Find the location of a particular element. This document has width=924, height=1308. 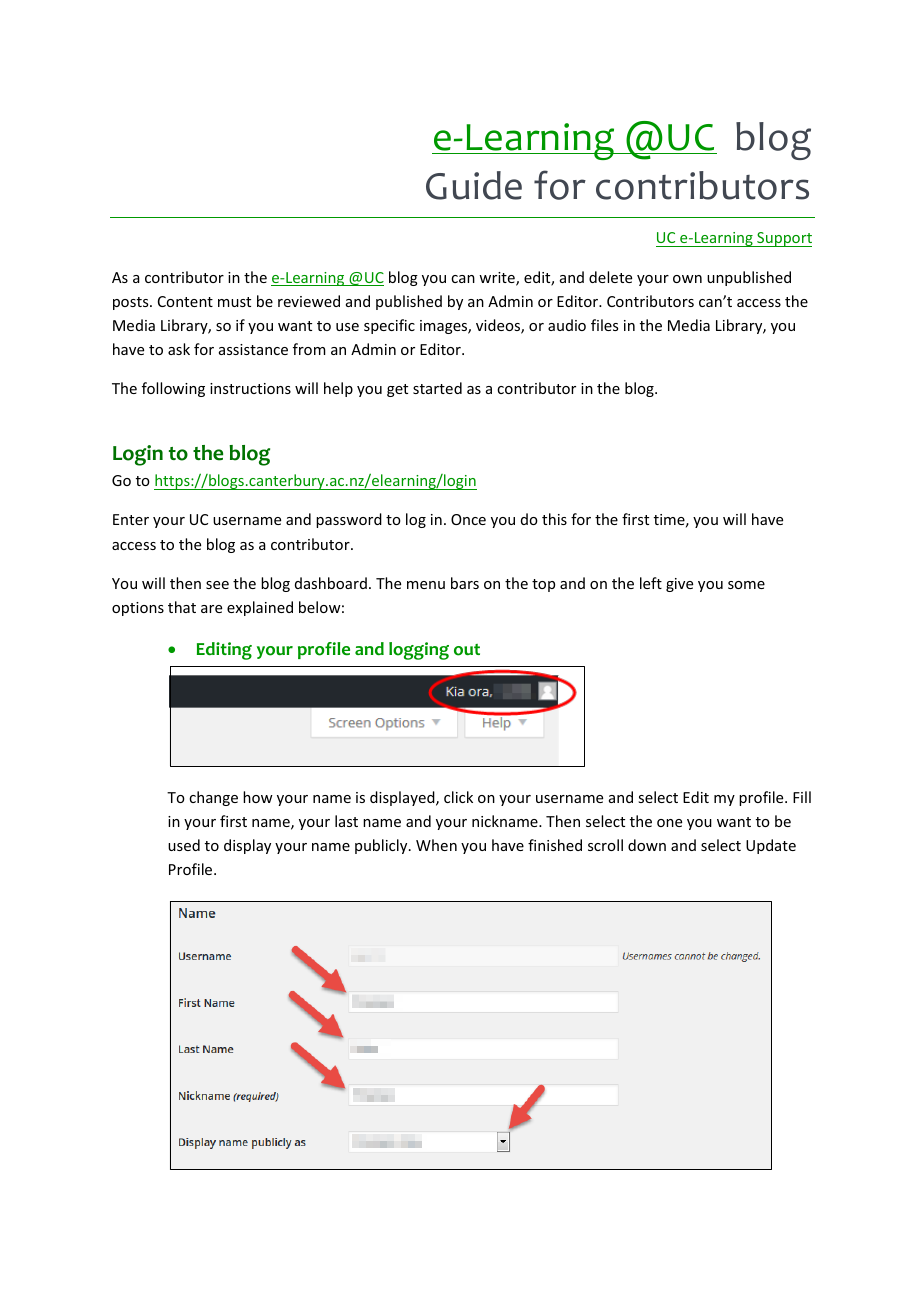

files is located at coordinates (604, 325).
